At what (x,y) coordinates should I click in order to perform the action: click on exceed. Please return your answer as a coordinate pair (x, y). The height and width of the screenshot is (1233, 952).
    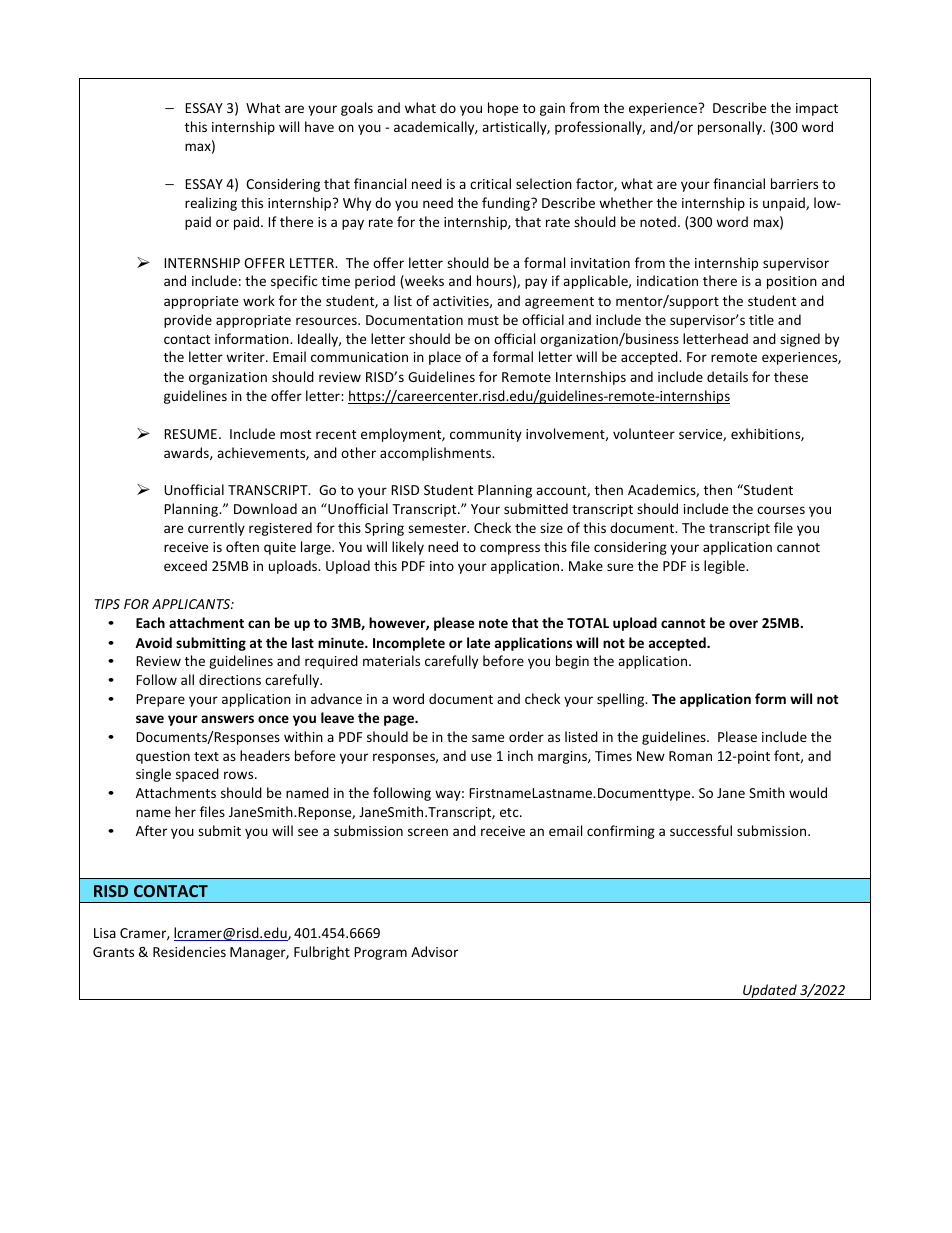
    Looking at the image, I should click on (185, 565).
